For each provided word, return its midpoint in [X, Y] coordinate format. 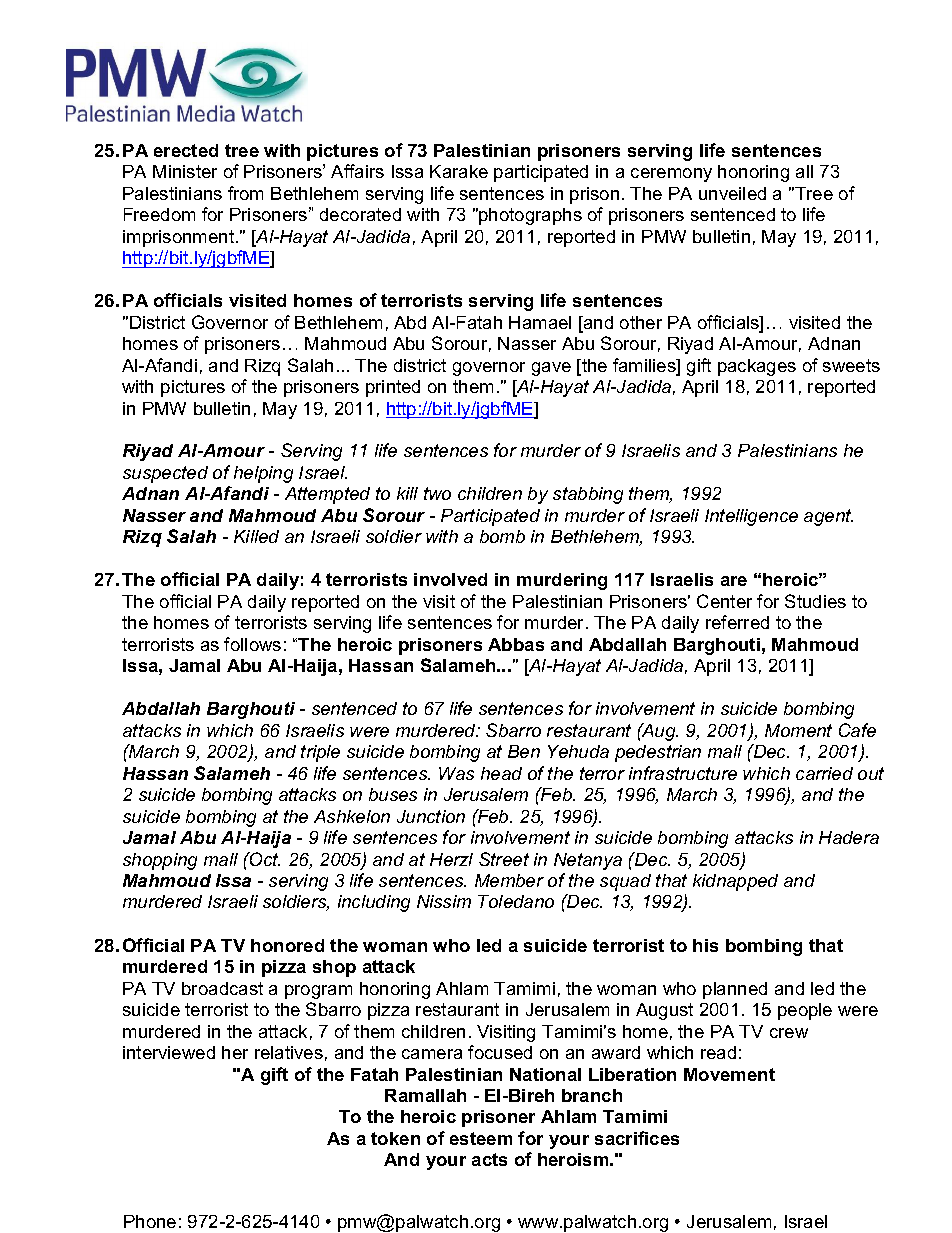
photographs [529, 216]
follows [252, 644]
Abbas [516, 644]
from [245, 193]
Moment [798, 730]
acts [489, 1159]
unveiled [732, 193]
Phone [150, 1221]
